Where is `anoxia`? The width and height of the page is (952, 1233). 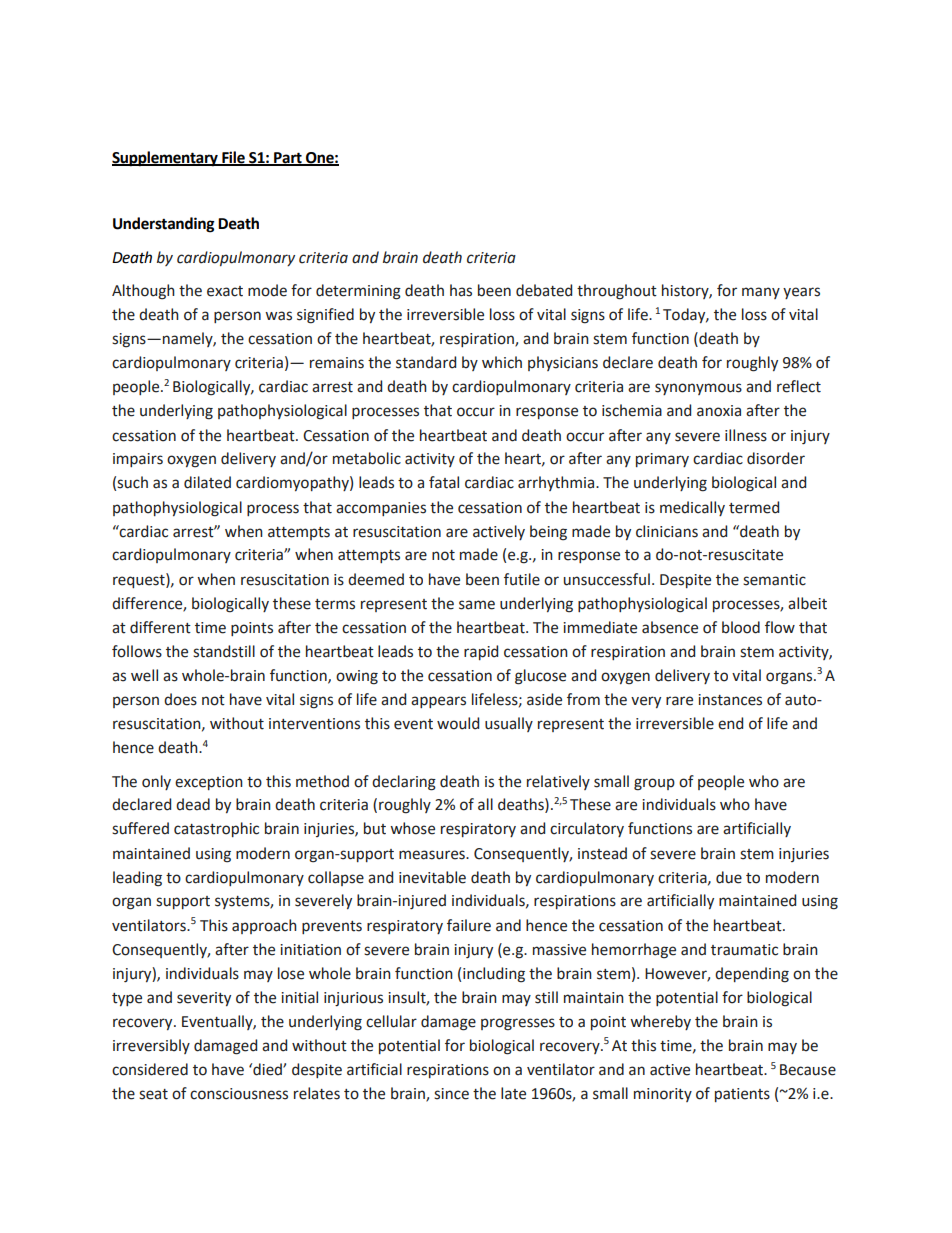 anoxia is located at coordinates (719, 411).
